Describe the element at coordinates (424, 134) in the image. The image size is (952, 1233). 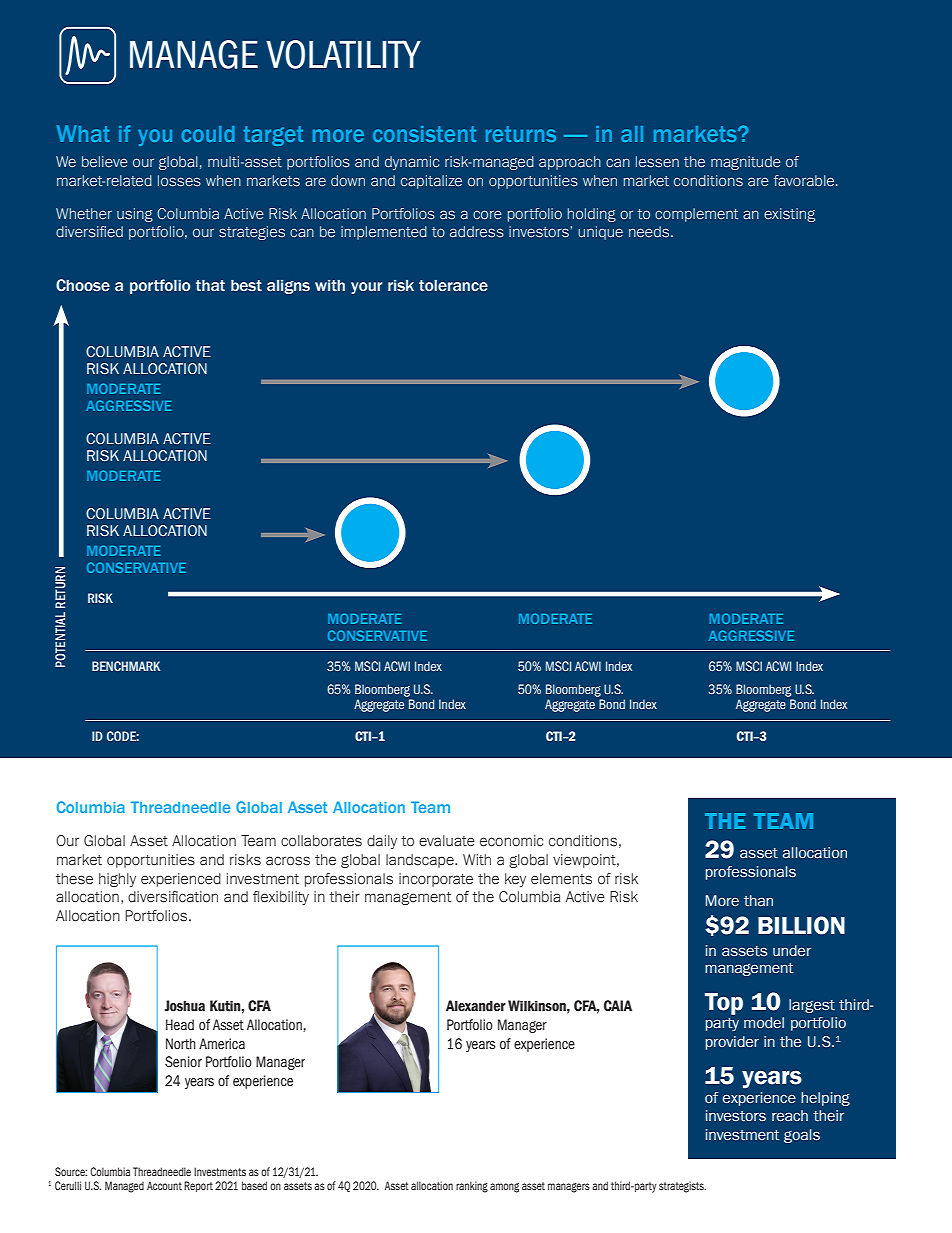
I see `consistent` at that location.
